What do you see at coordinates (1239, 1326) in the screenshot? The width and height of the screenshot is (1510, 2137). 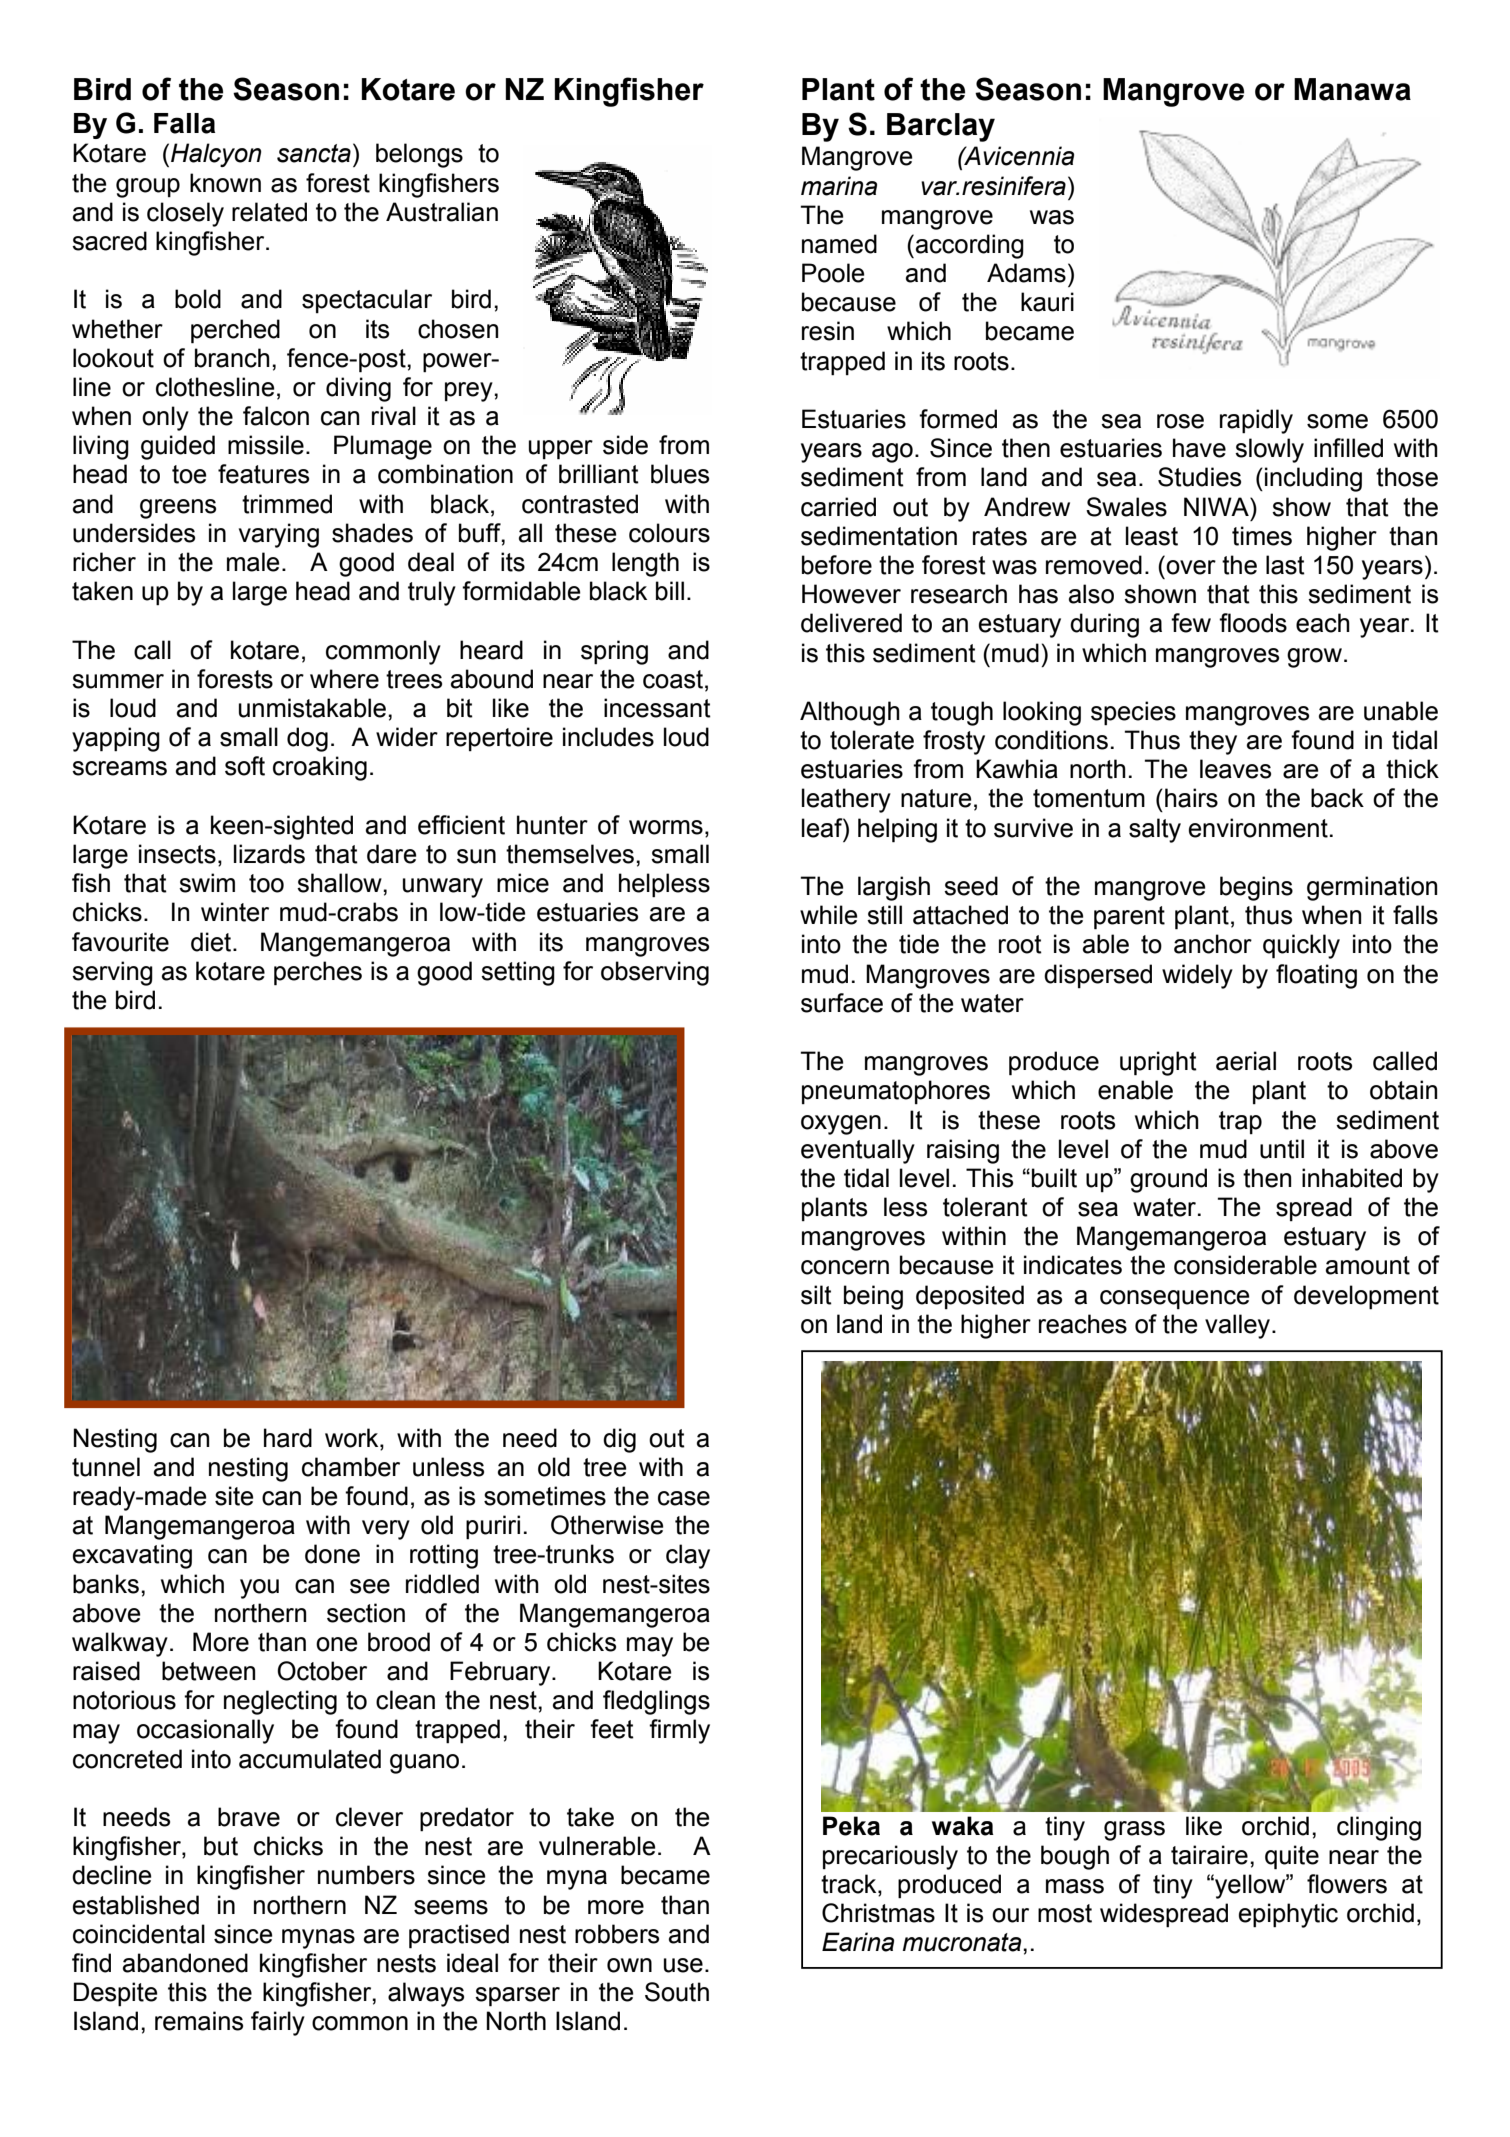 I see `valley` at bounding box center [1239, 1326].
